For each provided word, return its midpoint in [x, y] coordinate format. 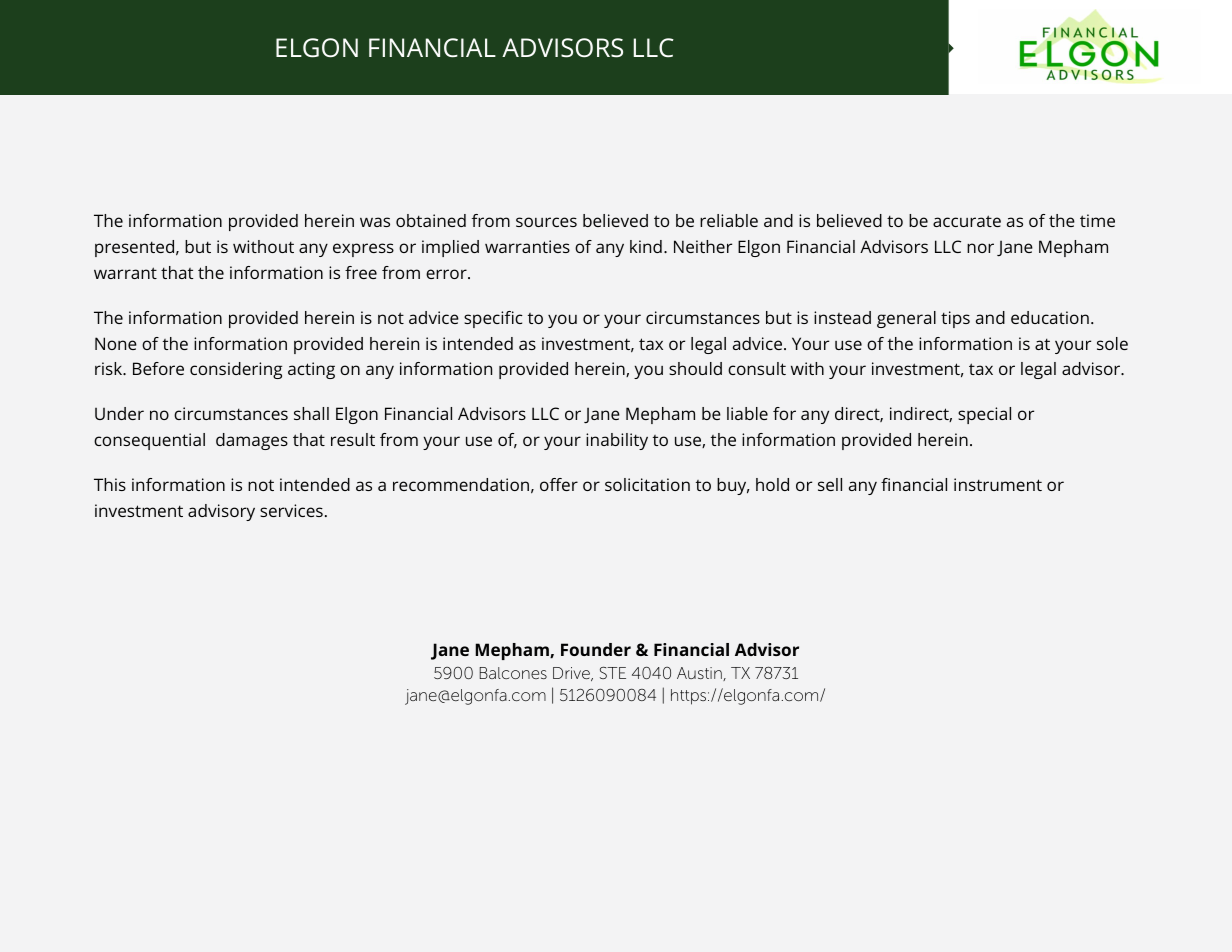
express [363, 250]
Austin [700, 674]
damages [252, 441]
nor [980, 248]
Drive [572, 674]
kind [646, 246]
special [984, 415]
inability [617, 441]
